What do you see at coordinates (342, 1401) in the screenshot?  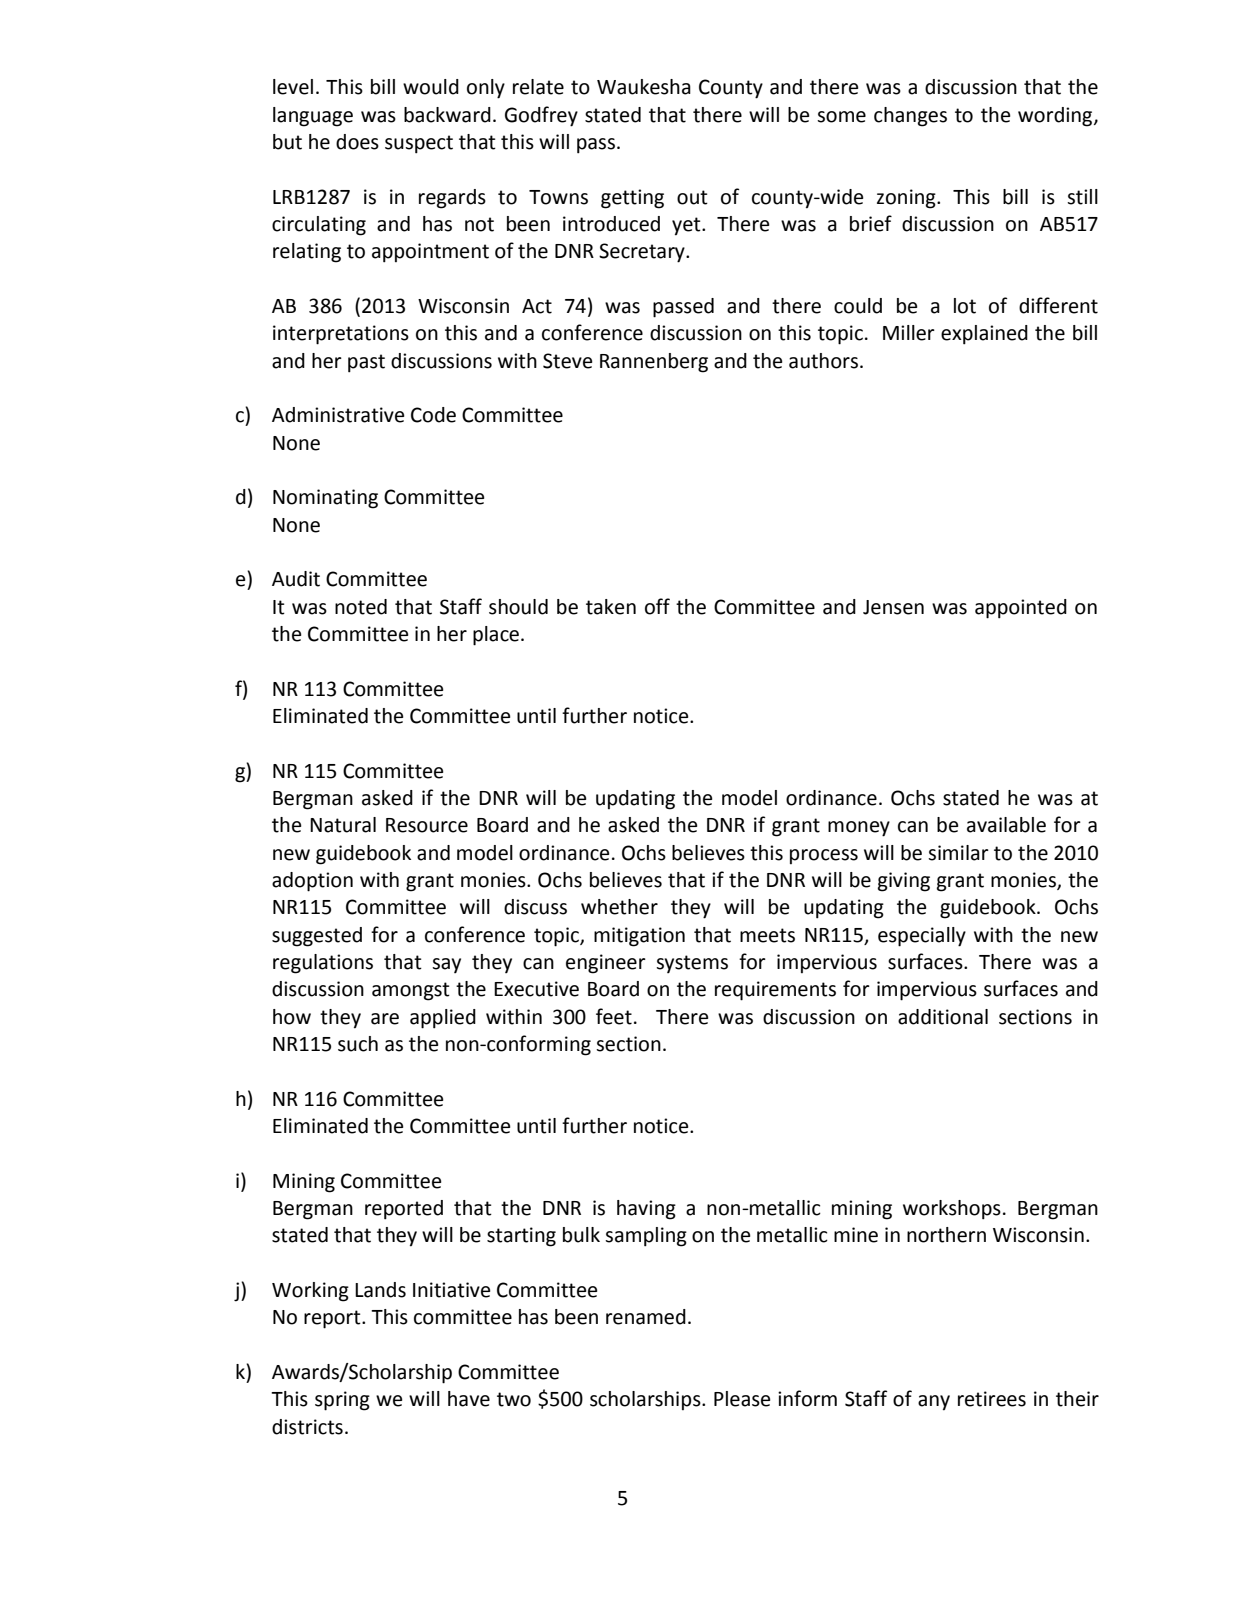 I see `spring` at bounding box center [342, 1401].
